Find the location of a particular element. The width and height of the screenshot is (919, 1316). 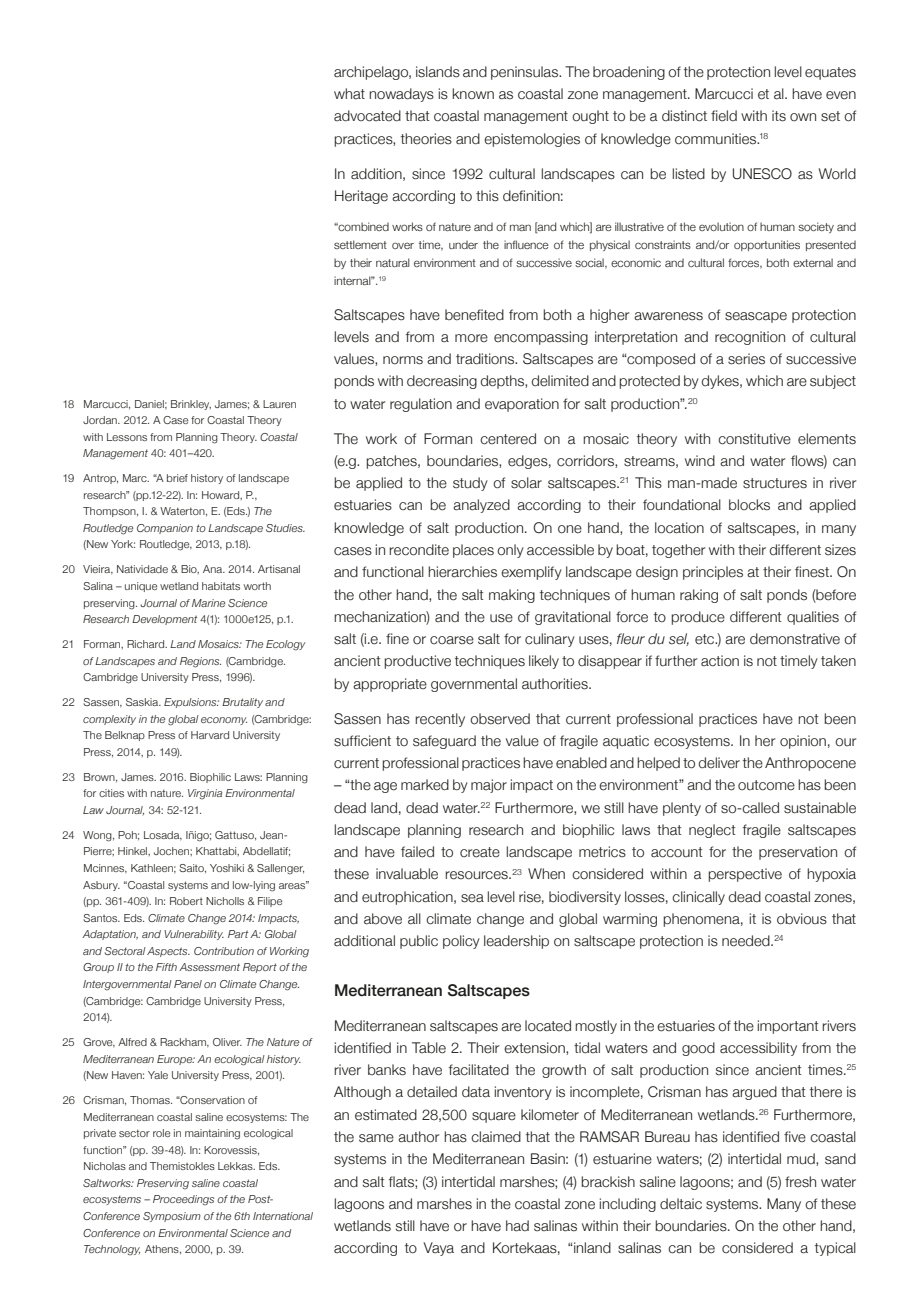

structures is located at coordinates (775, 483).
